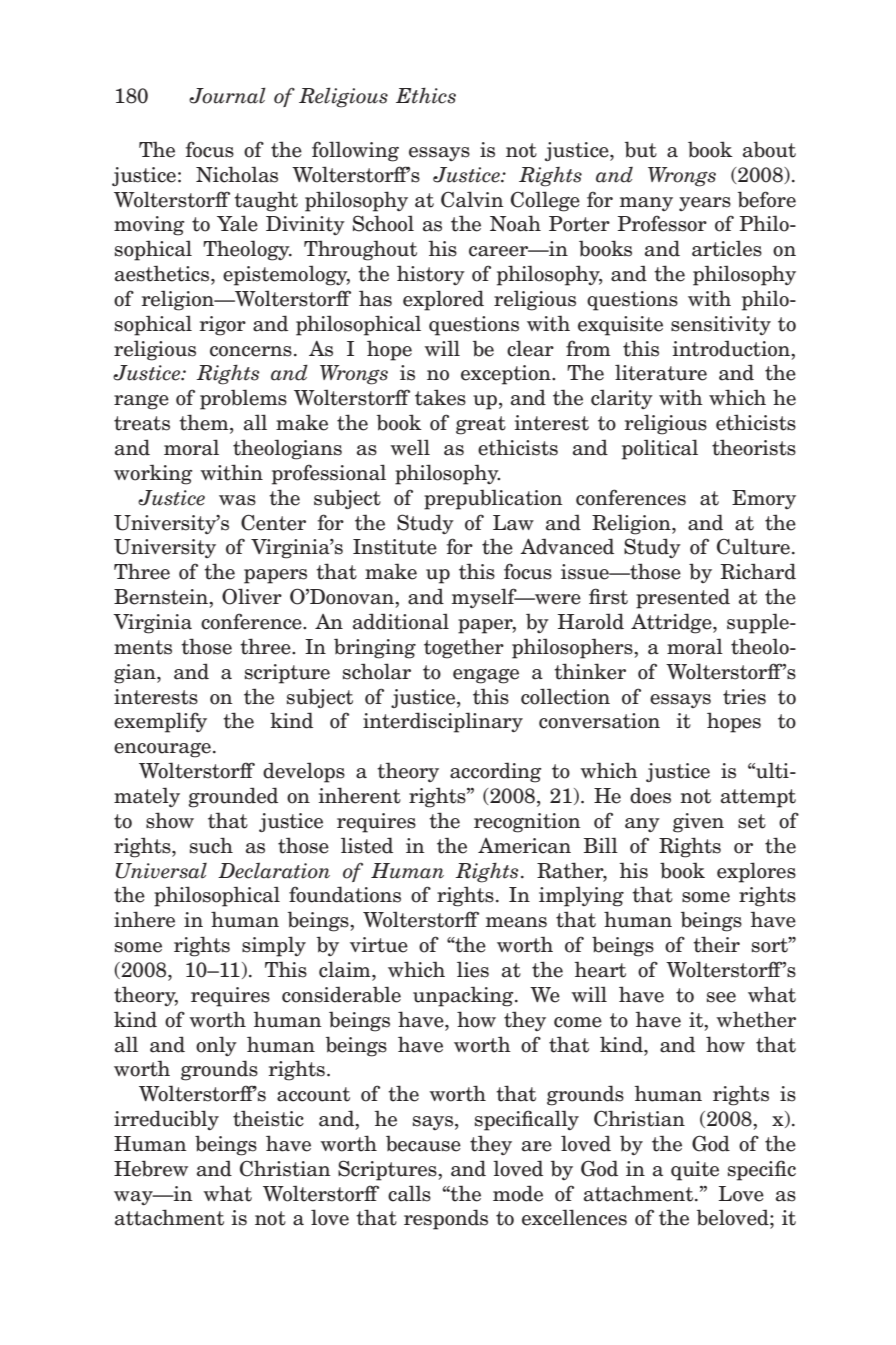 This screenshot has width=896, height=1345. What do you see at coordinates (464, 648) in the screenshot?
I see `together` at bounding box center [464, 648].
